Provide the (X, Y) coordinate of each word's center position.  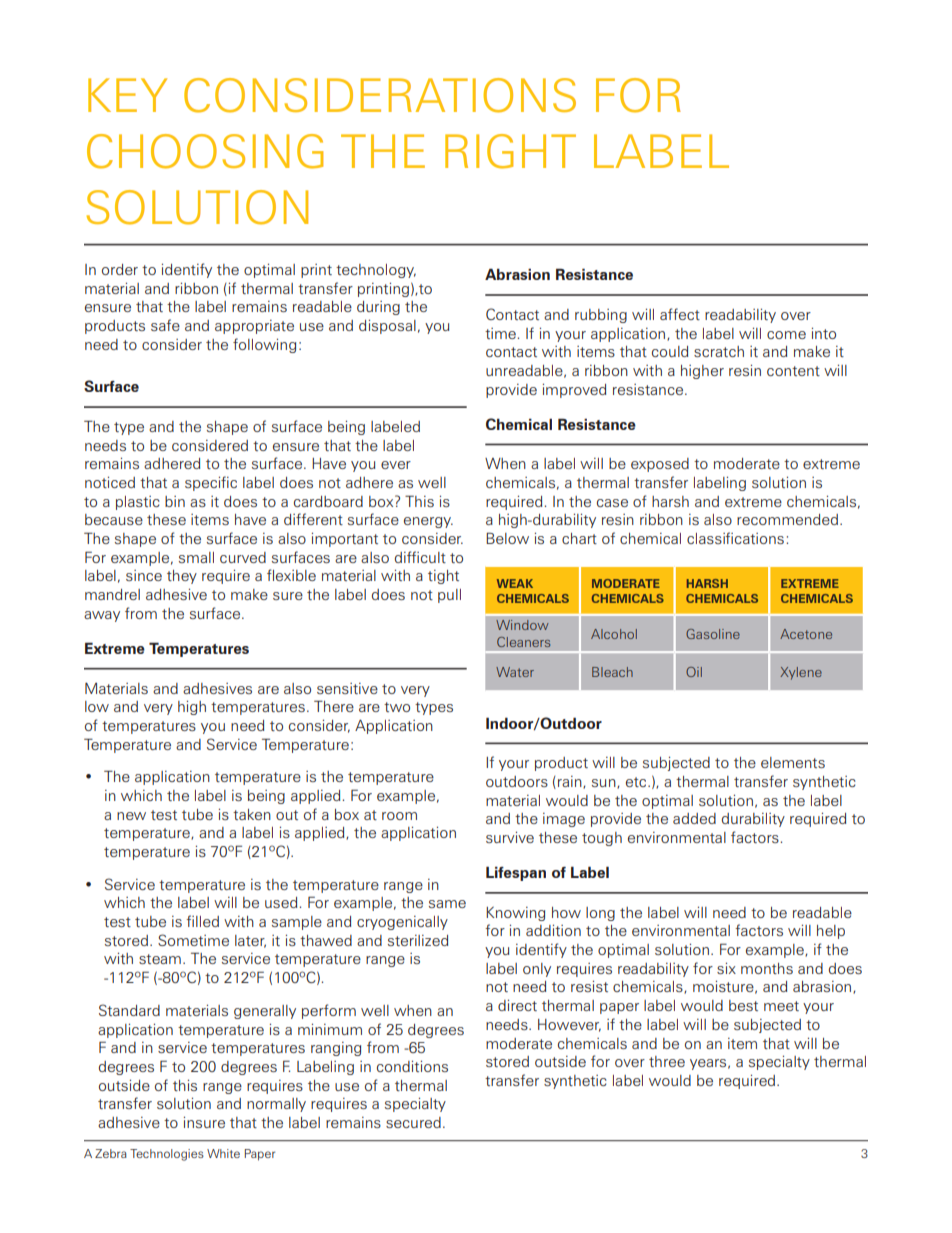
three (667, 1061)
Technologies (167, 1155)
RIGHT (510, 151)
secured (413, 1122)
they (182, 577)
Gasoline (713, 634)
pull (449, 596)
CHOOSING (205, 151)
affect (680, 314)
